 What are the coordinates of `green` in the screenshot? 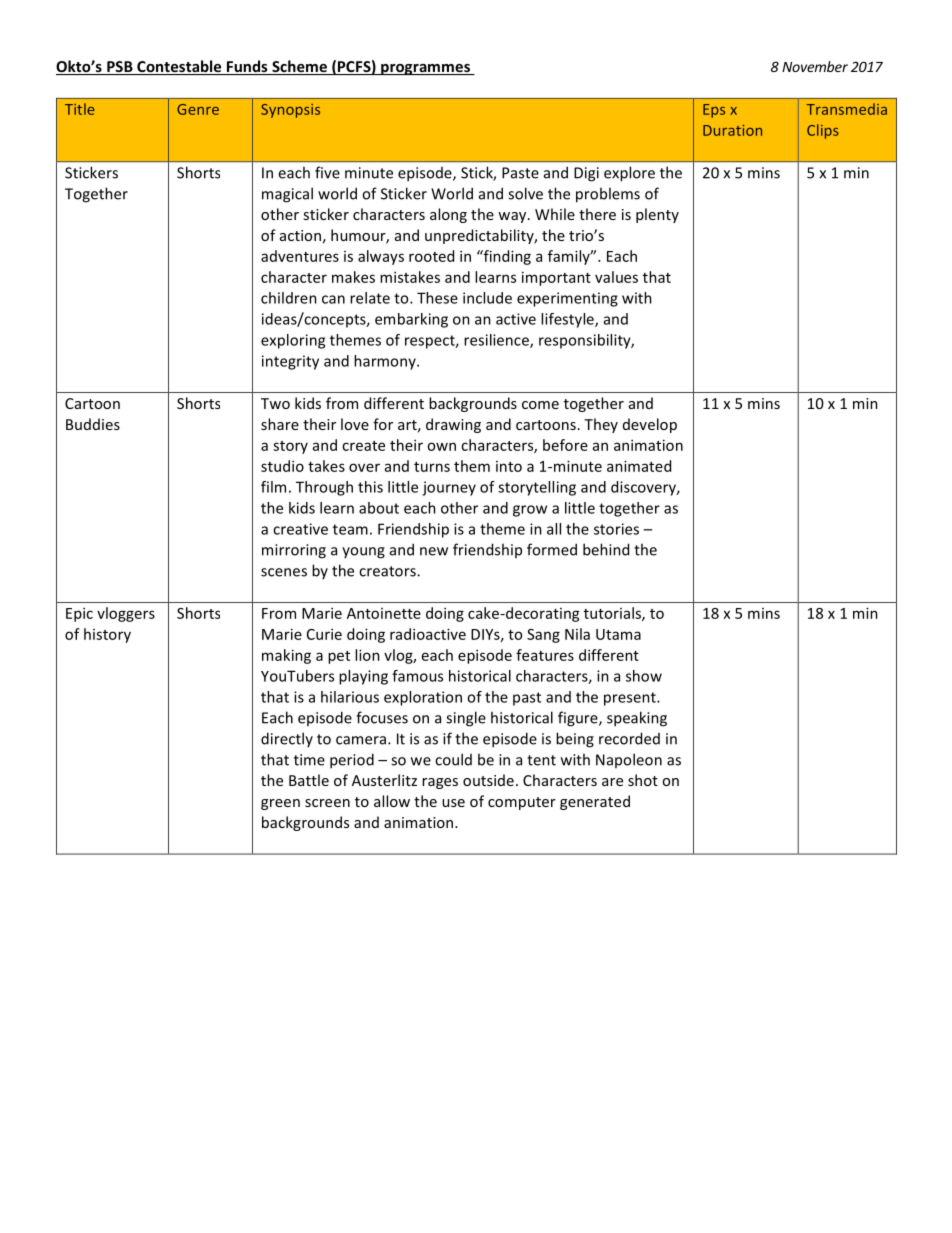 It's located at (280, 804).
